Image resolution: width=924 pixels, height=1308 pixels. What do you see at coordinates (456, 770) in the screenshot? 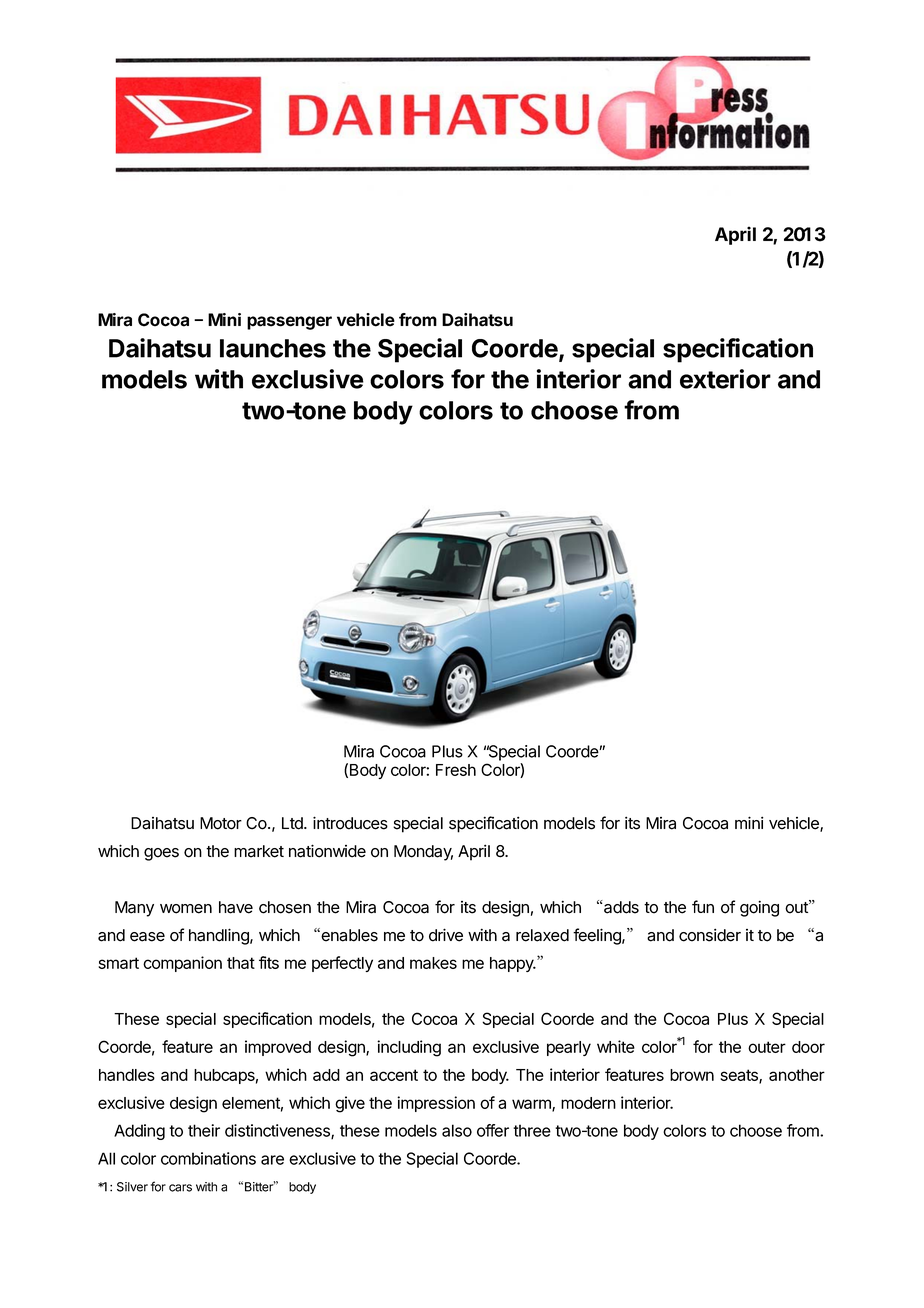
I see `Fresh` at bounding box center [456, 770].
